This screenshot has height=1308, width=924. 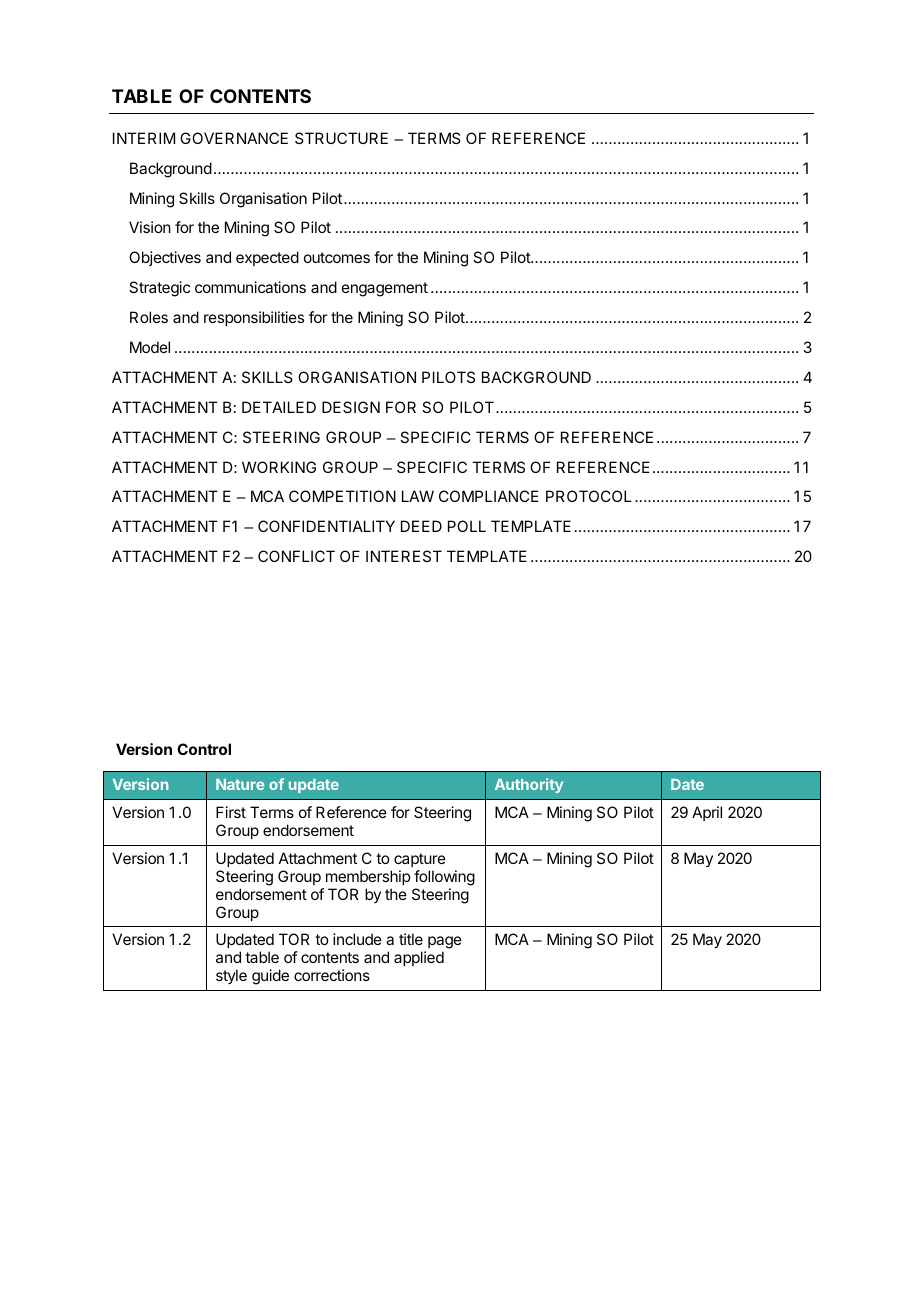 I want to click on GOVERNANCE, so click(x=234, y=138).
